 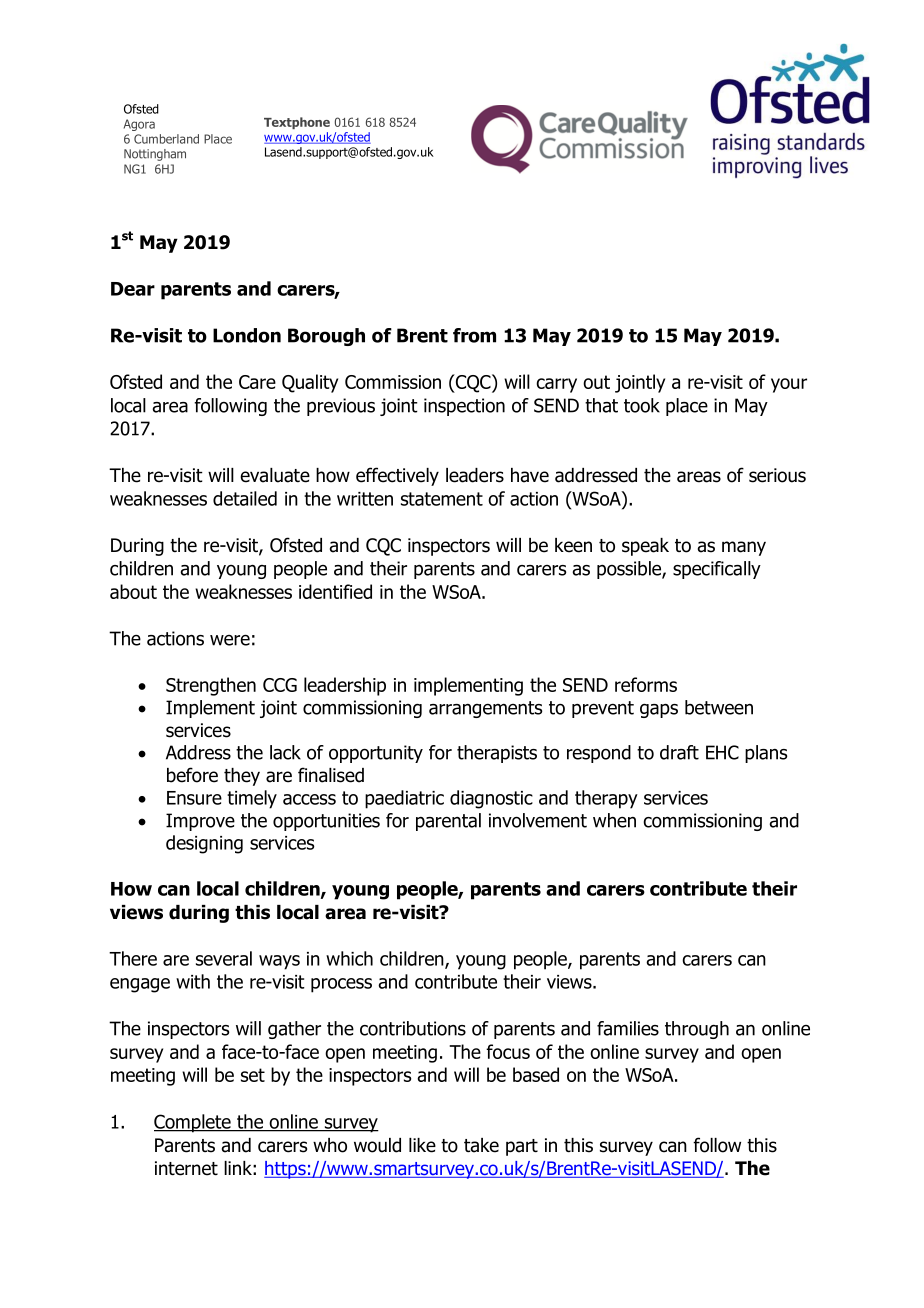 I want to click on from, so click(x=474, y=335).
